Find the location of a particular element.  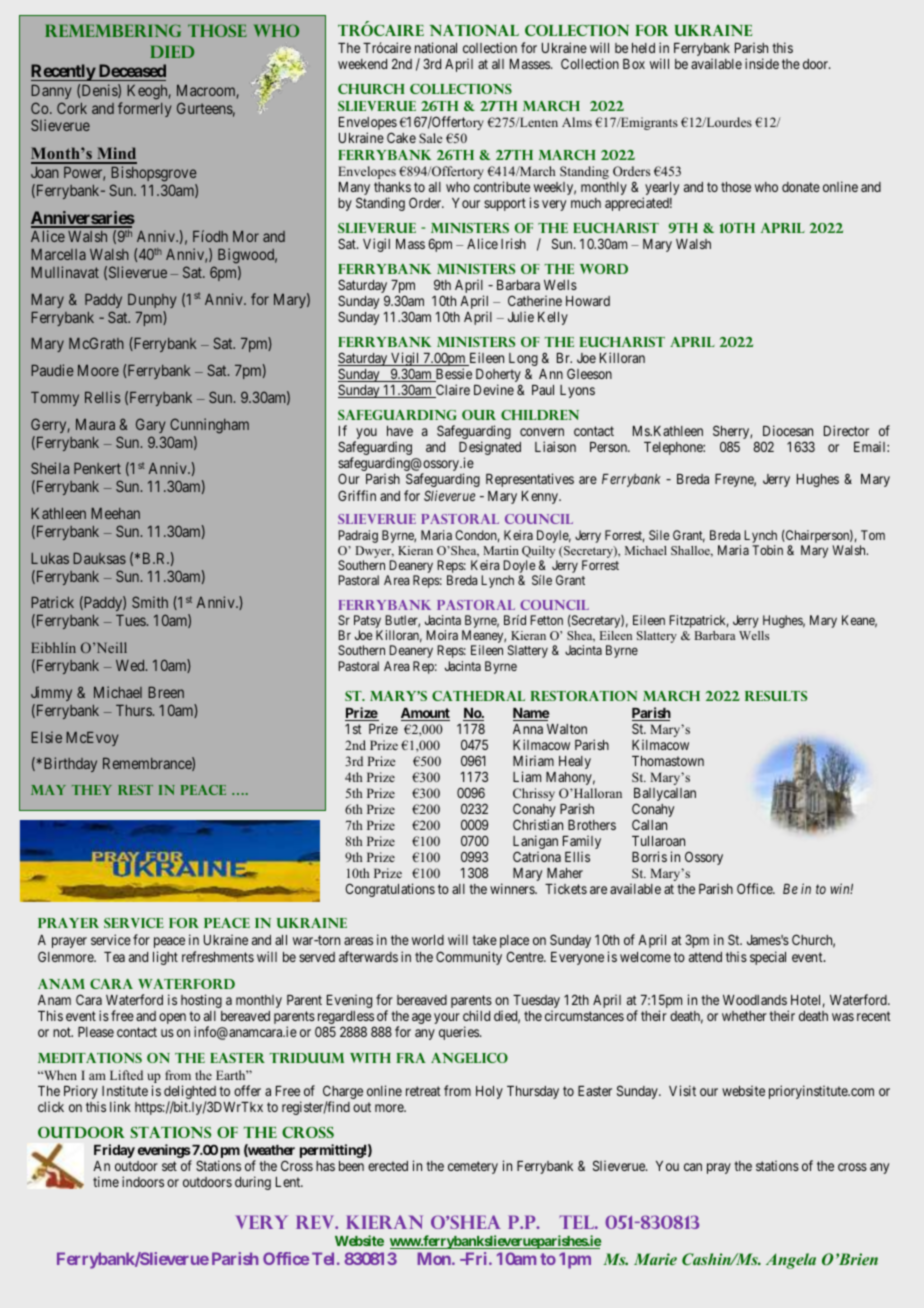

special is located at coordinates (768, 958).
